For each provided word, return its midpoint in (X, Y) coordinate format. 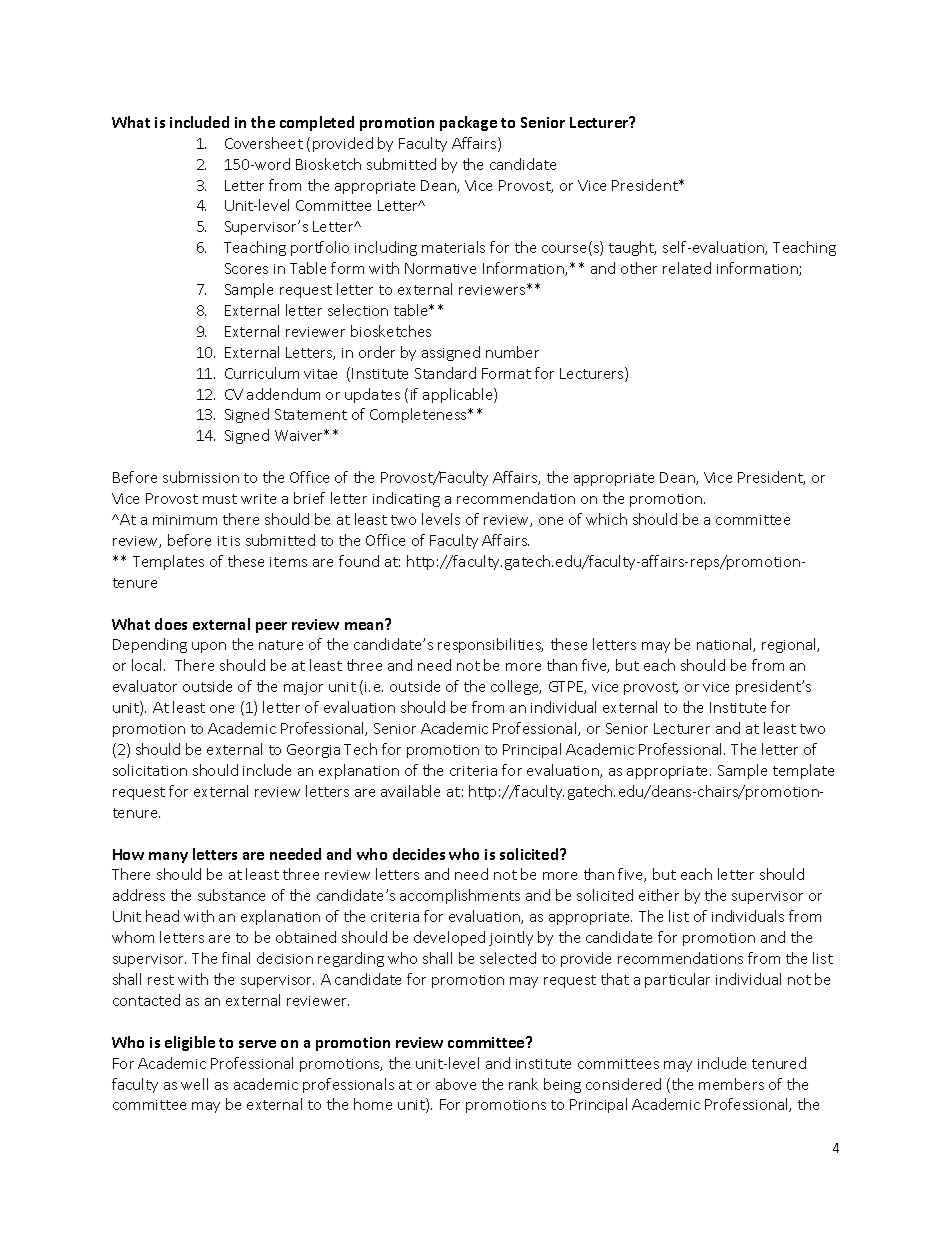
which (606, 519)
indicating (406, 499)
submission (201, 477)
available (410, 791)
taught (632, 248)
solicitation (150, 770)
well (194, 1084)
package (468, 123)
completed (317, 123)
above (456, 1084)
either (659, 895)
